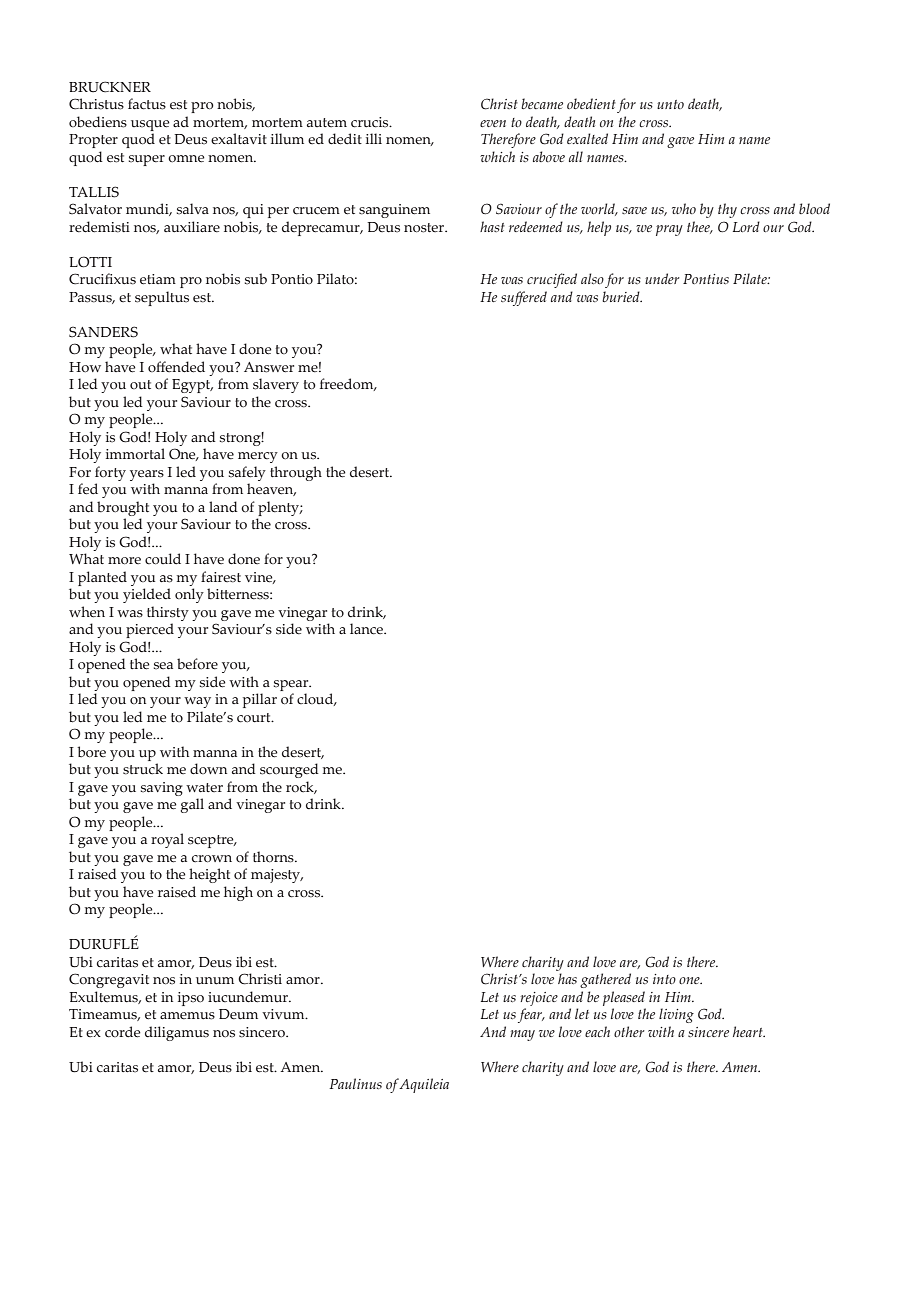 The height and width of the screenshot is (1308, 924). I want to click on Pontius, so click(706, 279).
